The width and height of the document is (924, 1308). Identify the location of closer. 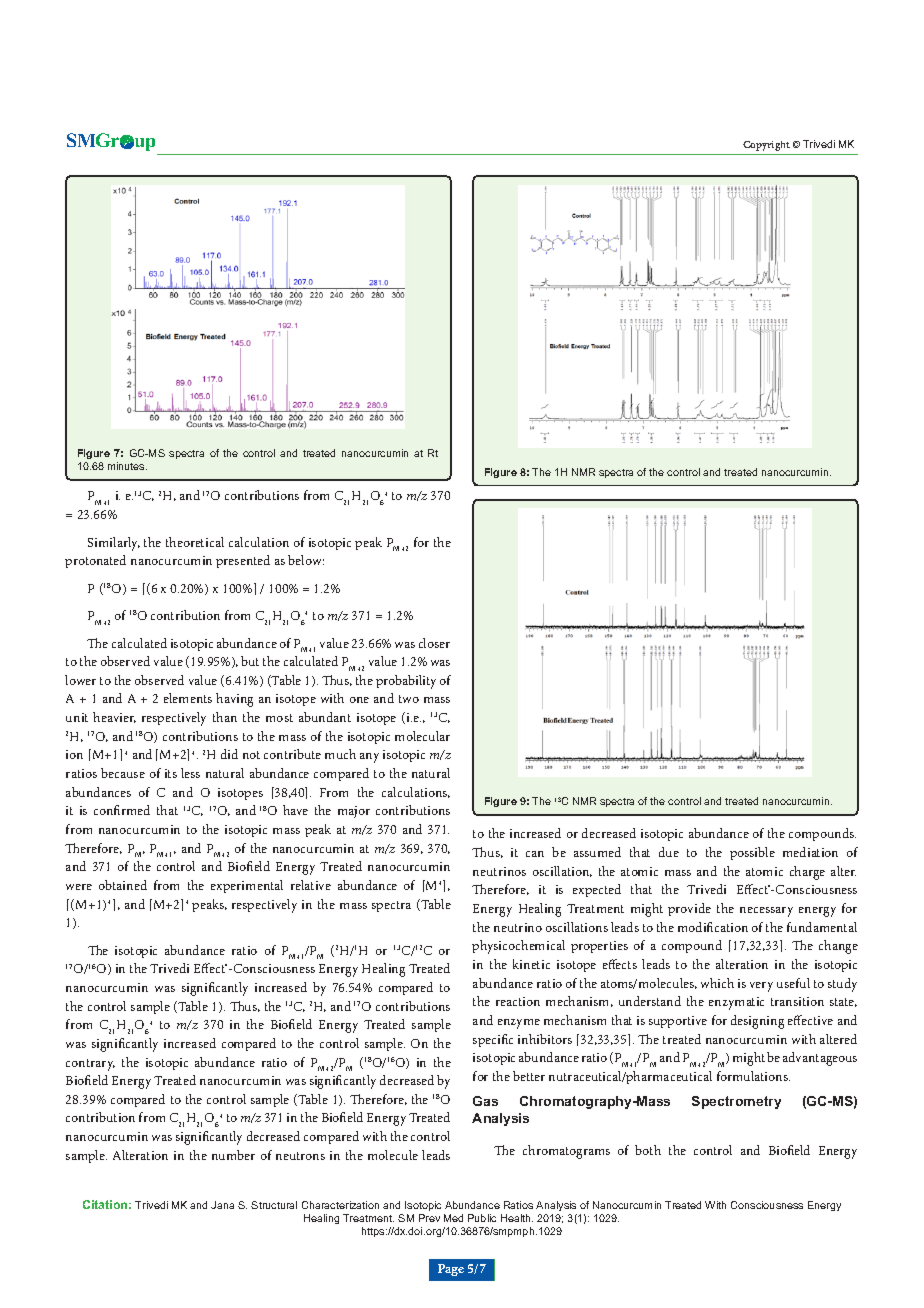
(434, 643).
